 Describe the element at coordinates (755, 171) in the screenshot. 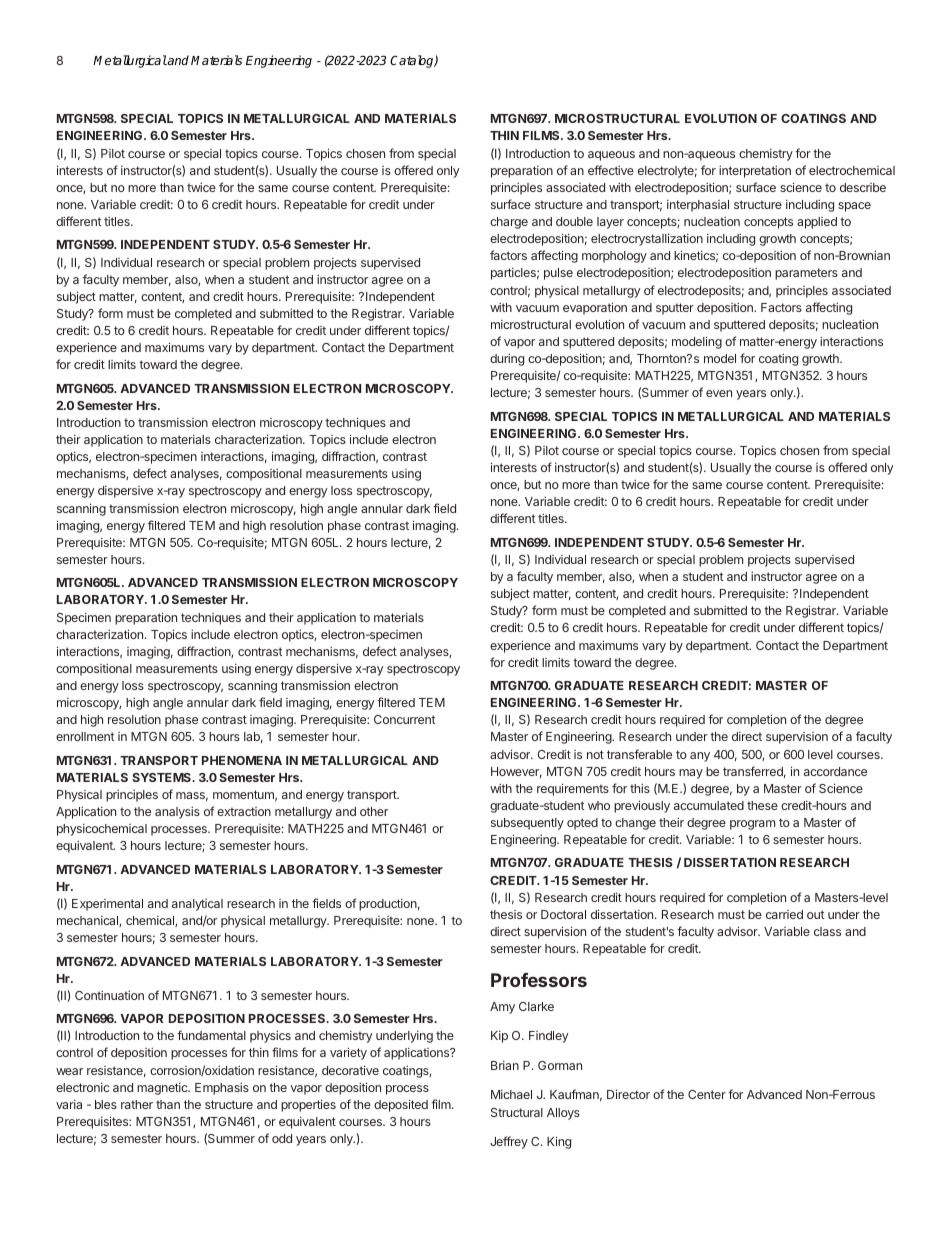

I see `interpretation` at that location.
